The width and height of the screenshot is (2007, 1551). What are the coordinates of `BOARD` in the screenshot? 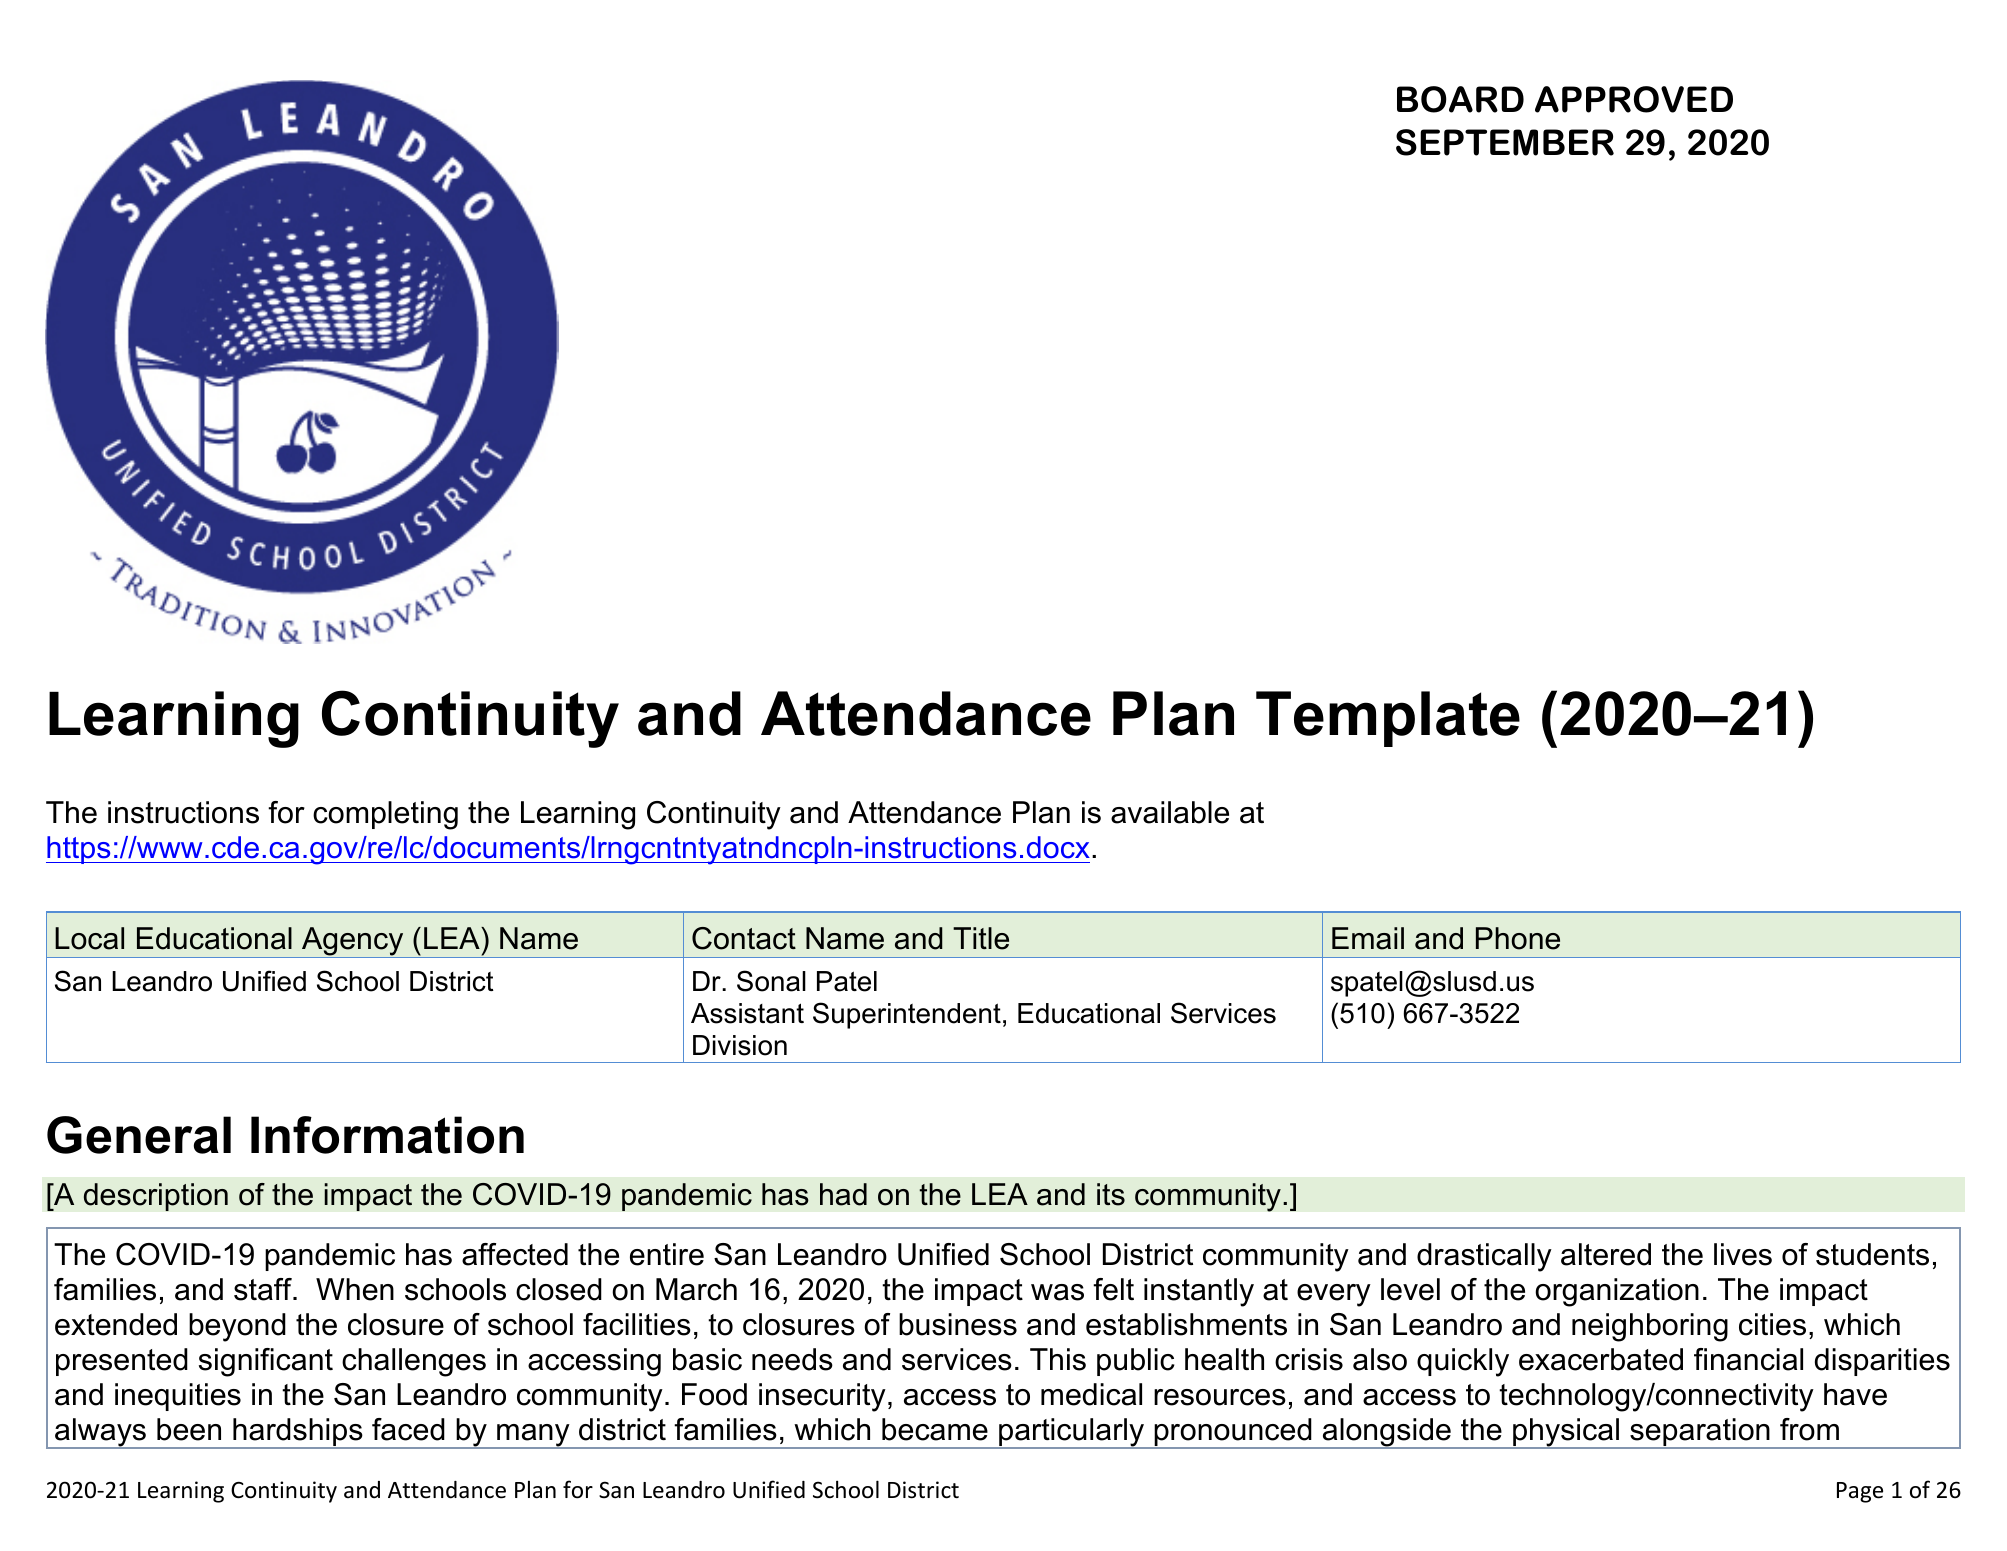 It's located at (1460, 99).
